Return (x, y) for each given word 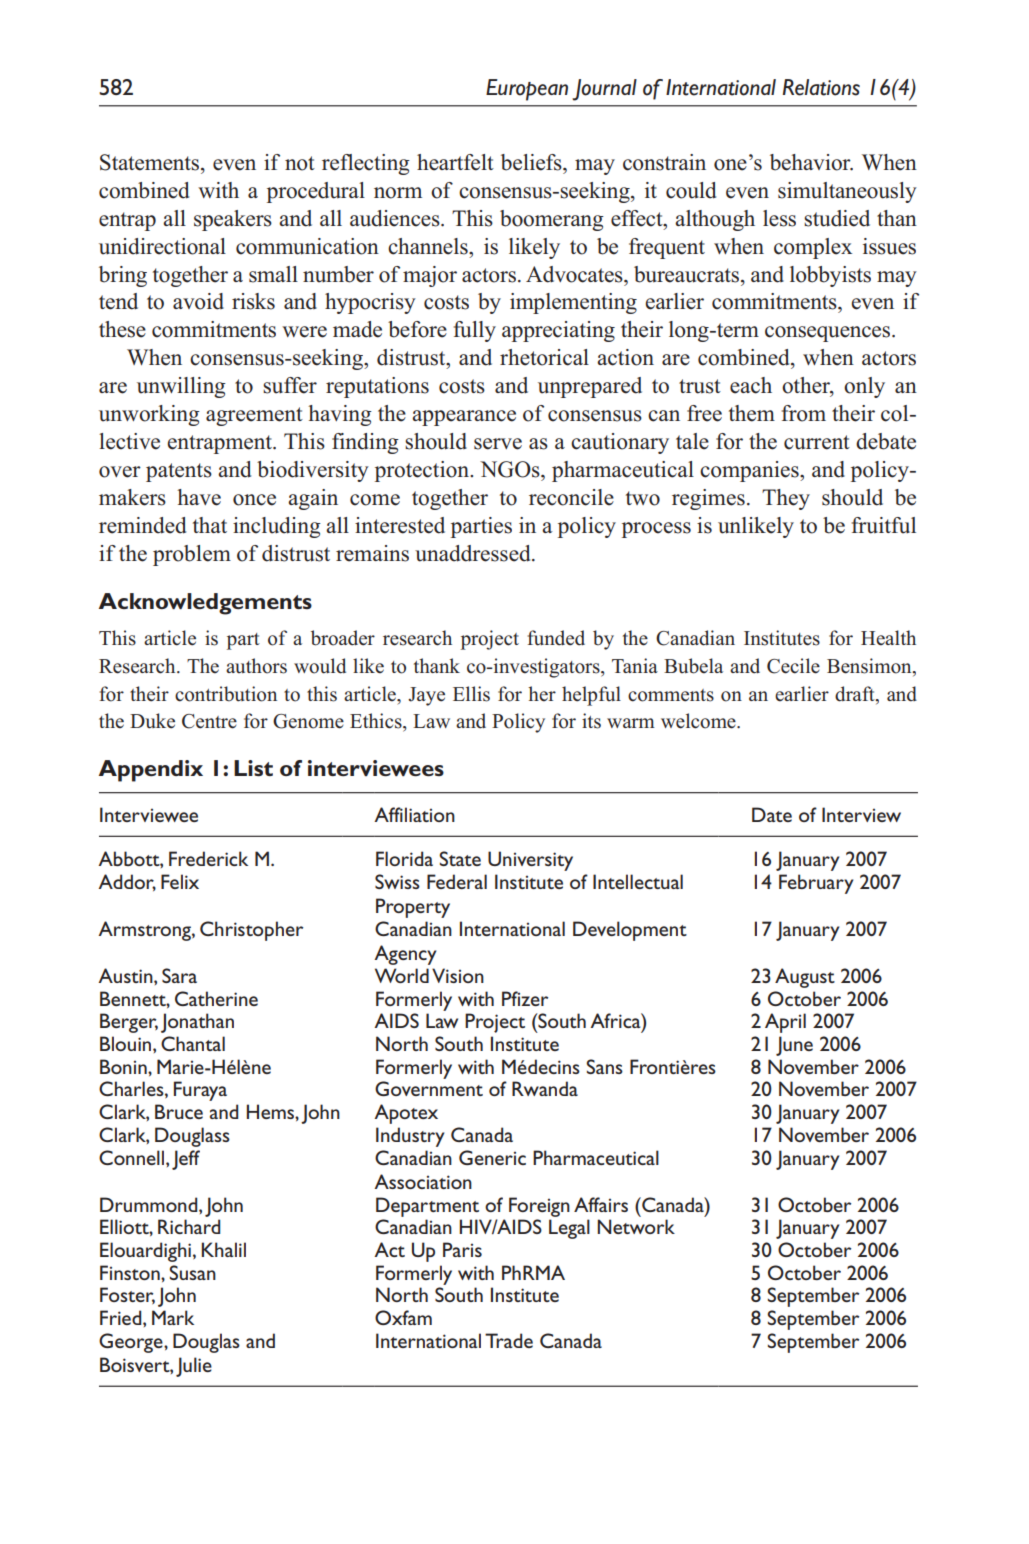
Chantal (193, 1043)
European (527, 90)
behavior (811, 162)
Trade (509, 1340)
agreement (254, 416)
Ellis (471, 694)
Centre (209, 721)
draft (856, 694)
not (300, 163)
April (785, 1023)
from (804, 413)
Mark (173, 1317)
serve (498, 444)
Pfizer (525, 998)
